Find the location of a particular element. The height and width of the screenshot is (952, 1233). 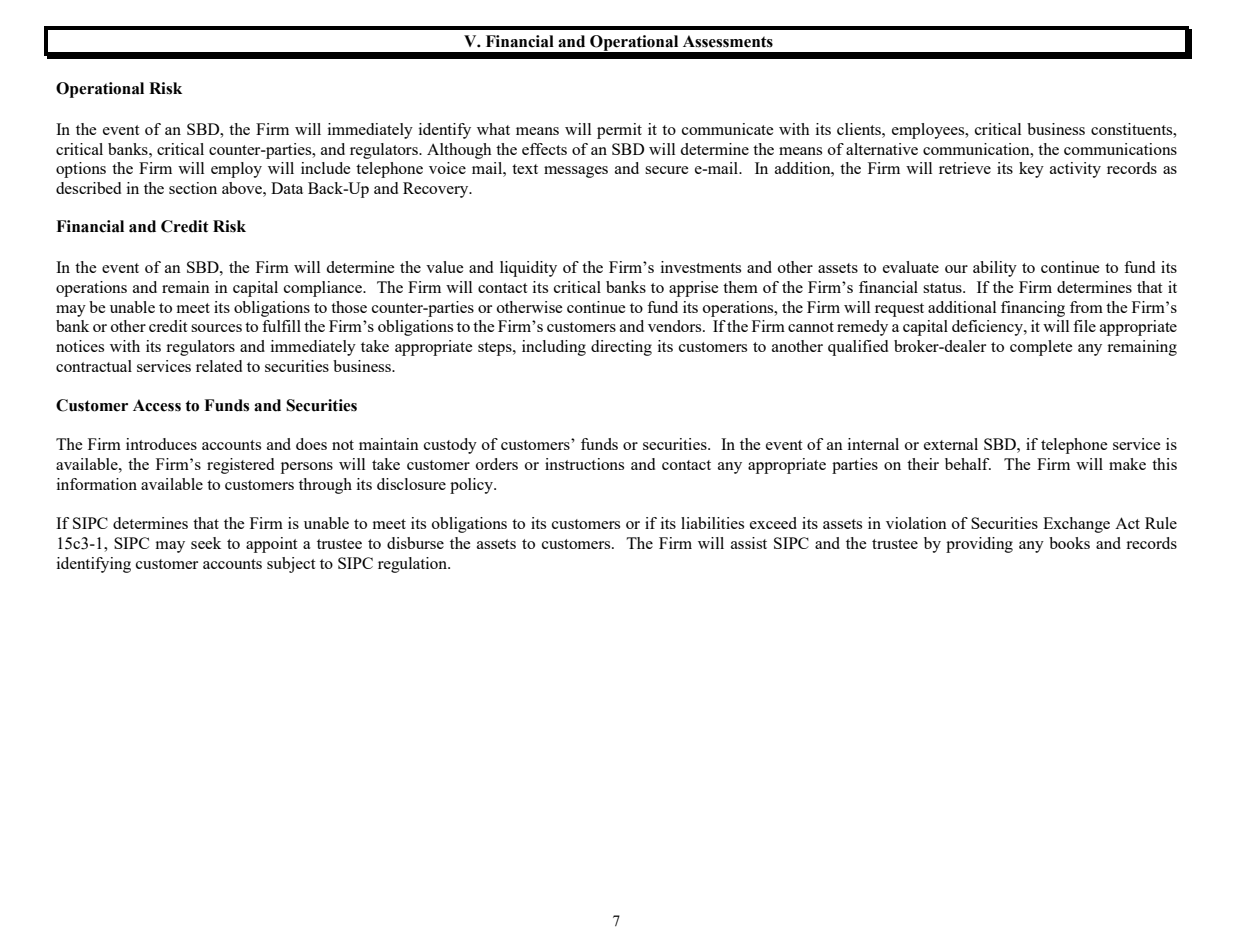

books is located at coordinates (1069, 543).
